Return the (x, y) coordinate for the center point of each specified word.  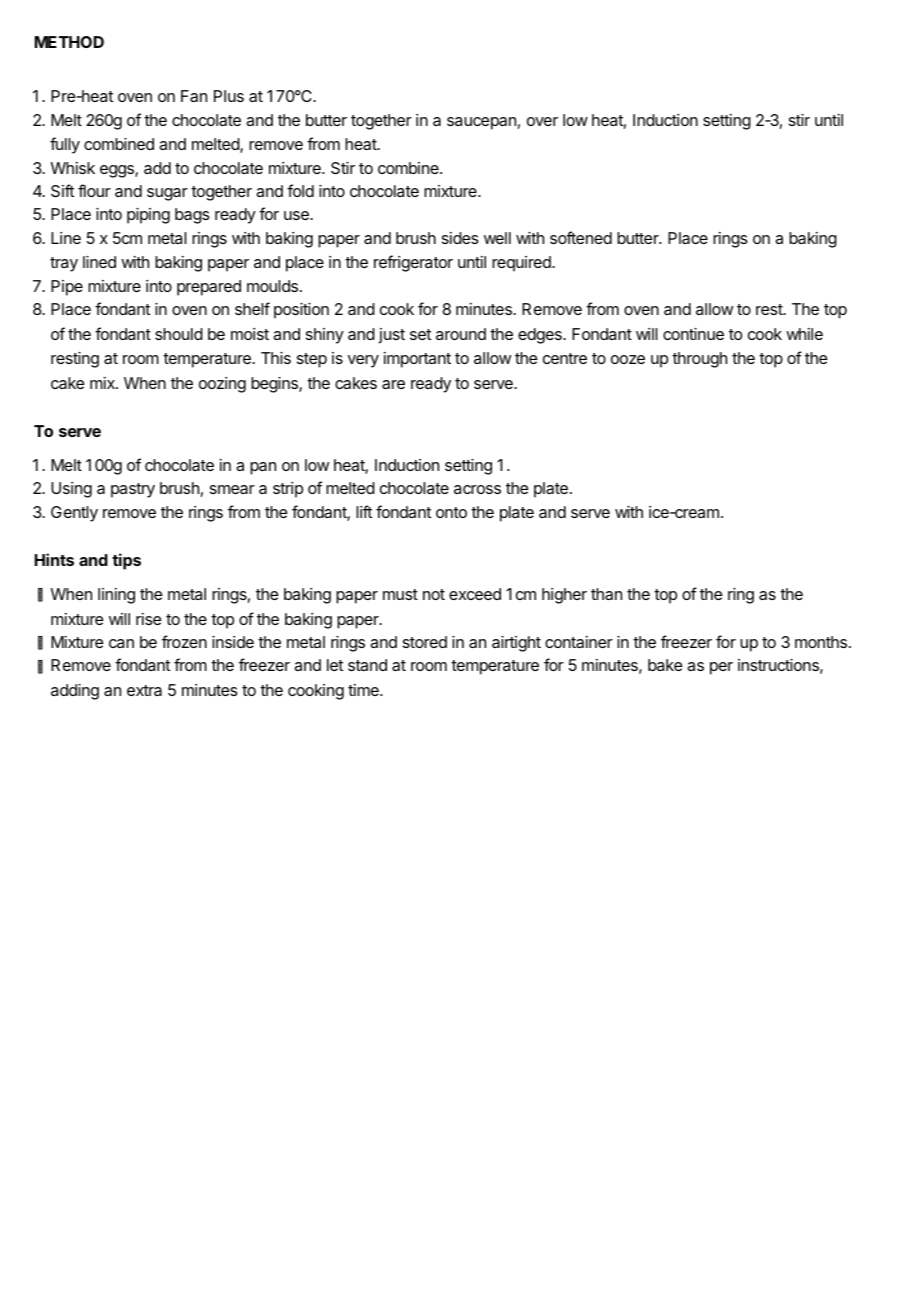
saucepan (481, 123)
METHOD (69, 42)
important (417, 360)
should (179, 334)
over (542, 121)
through (699, 360)
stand (367, 665)
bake (665, 665)
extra (144, 690)
